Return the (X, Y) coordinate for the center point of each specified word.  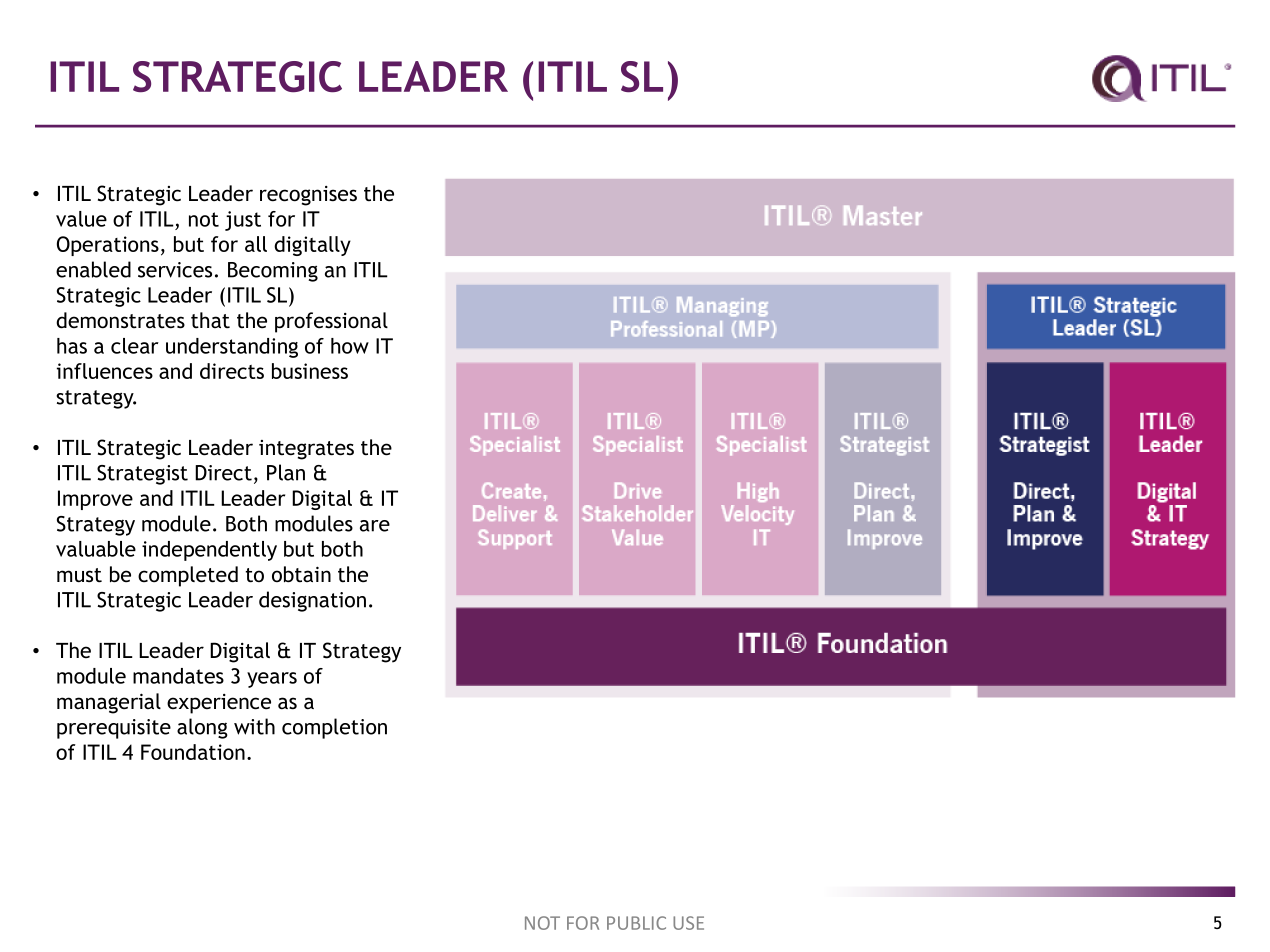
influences (105, 371)
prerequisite (114, 729)
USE (688, 923)
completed (188, 576)
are (375, 526)
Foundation (193, 752)
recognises (308, 196)
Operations (108, 246)
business (310, 371)
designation (312, 601)
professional (331, 322)
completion (334, 728)
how (350, 346)
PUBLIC (636, 923)
